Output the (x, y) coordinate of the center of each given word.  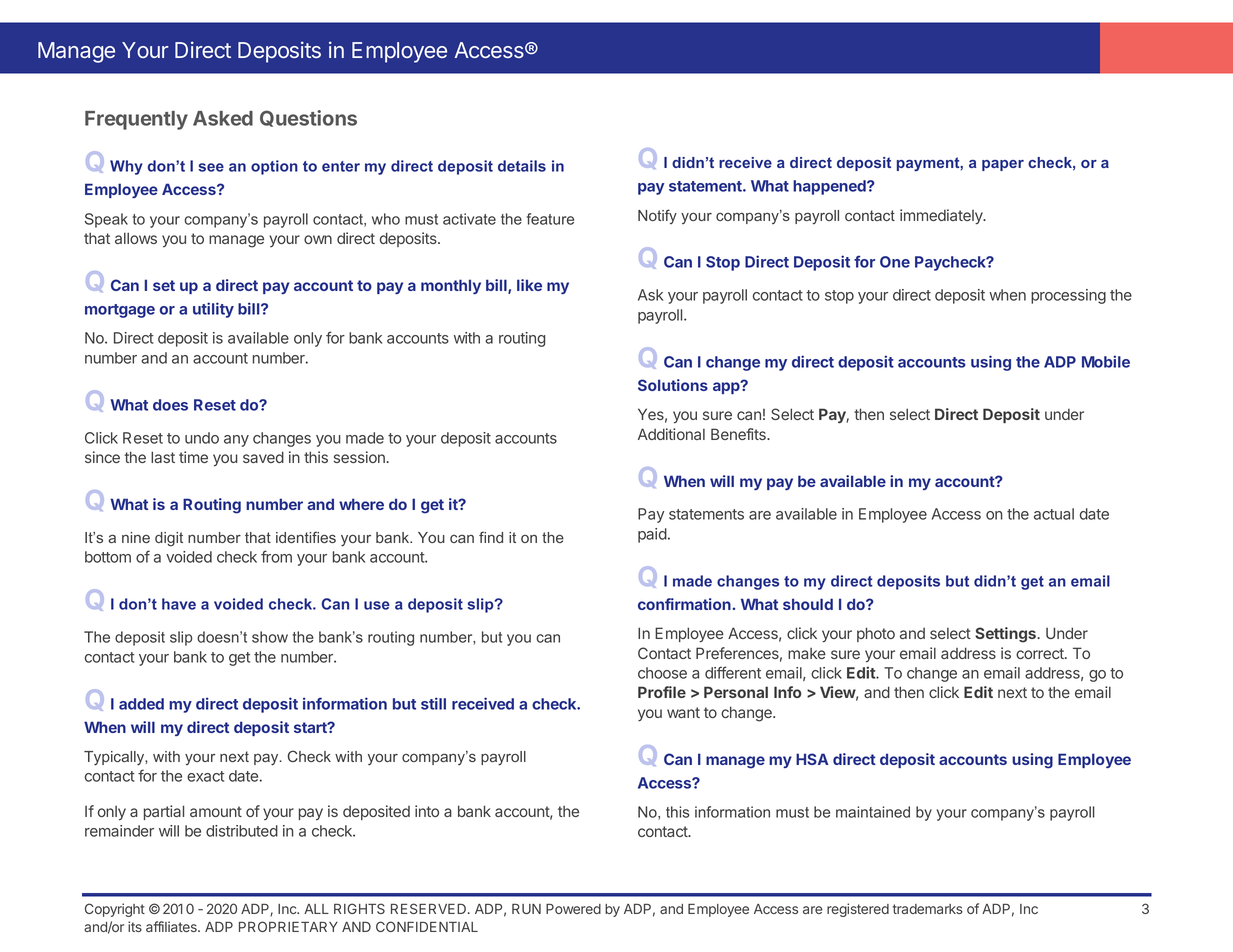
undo (202, 438)
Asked (223, 118)
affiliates (172, 926)
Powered (573, 909)
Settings (1006, 635)
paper (1003, 165)
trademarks (928, 909)
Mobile (1106, 361)
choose (662, 673)
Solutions (673, 385)
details (522, 166)
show (270, 637)
